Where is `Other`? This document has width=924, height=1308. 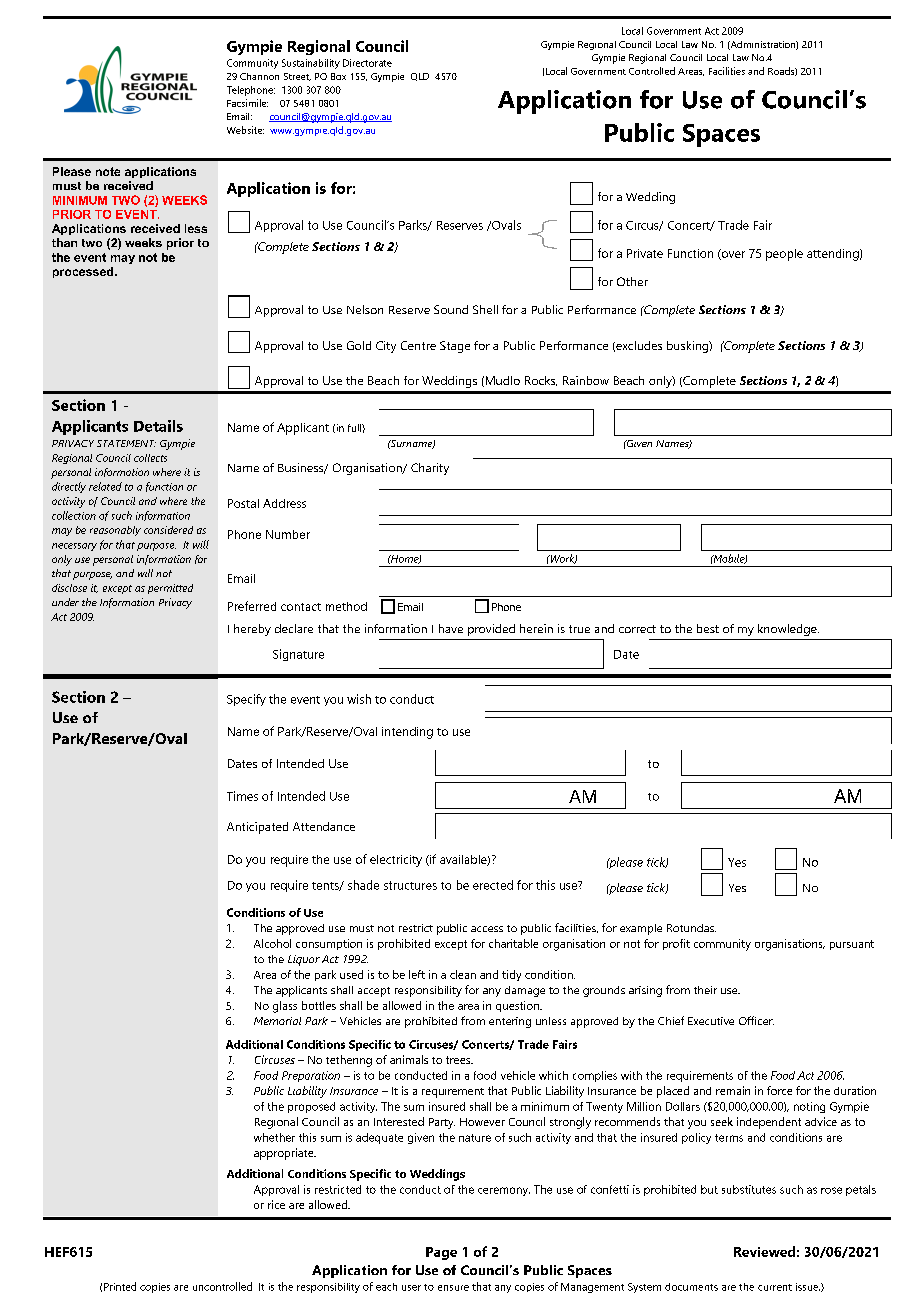 Other is located at coordinates (632, 281).
